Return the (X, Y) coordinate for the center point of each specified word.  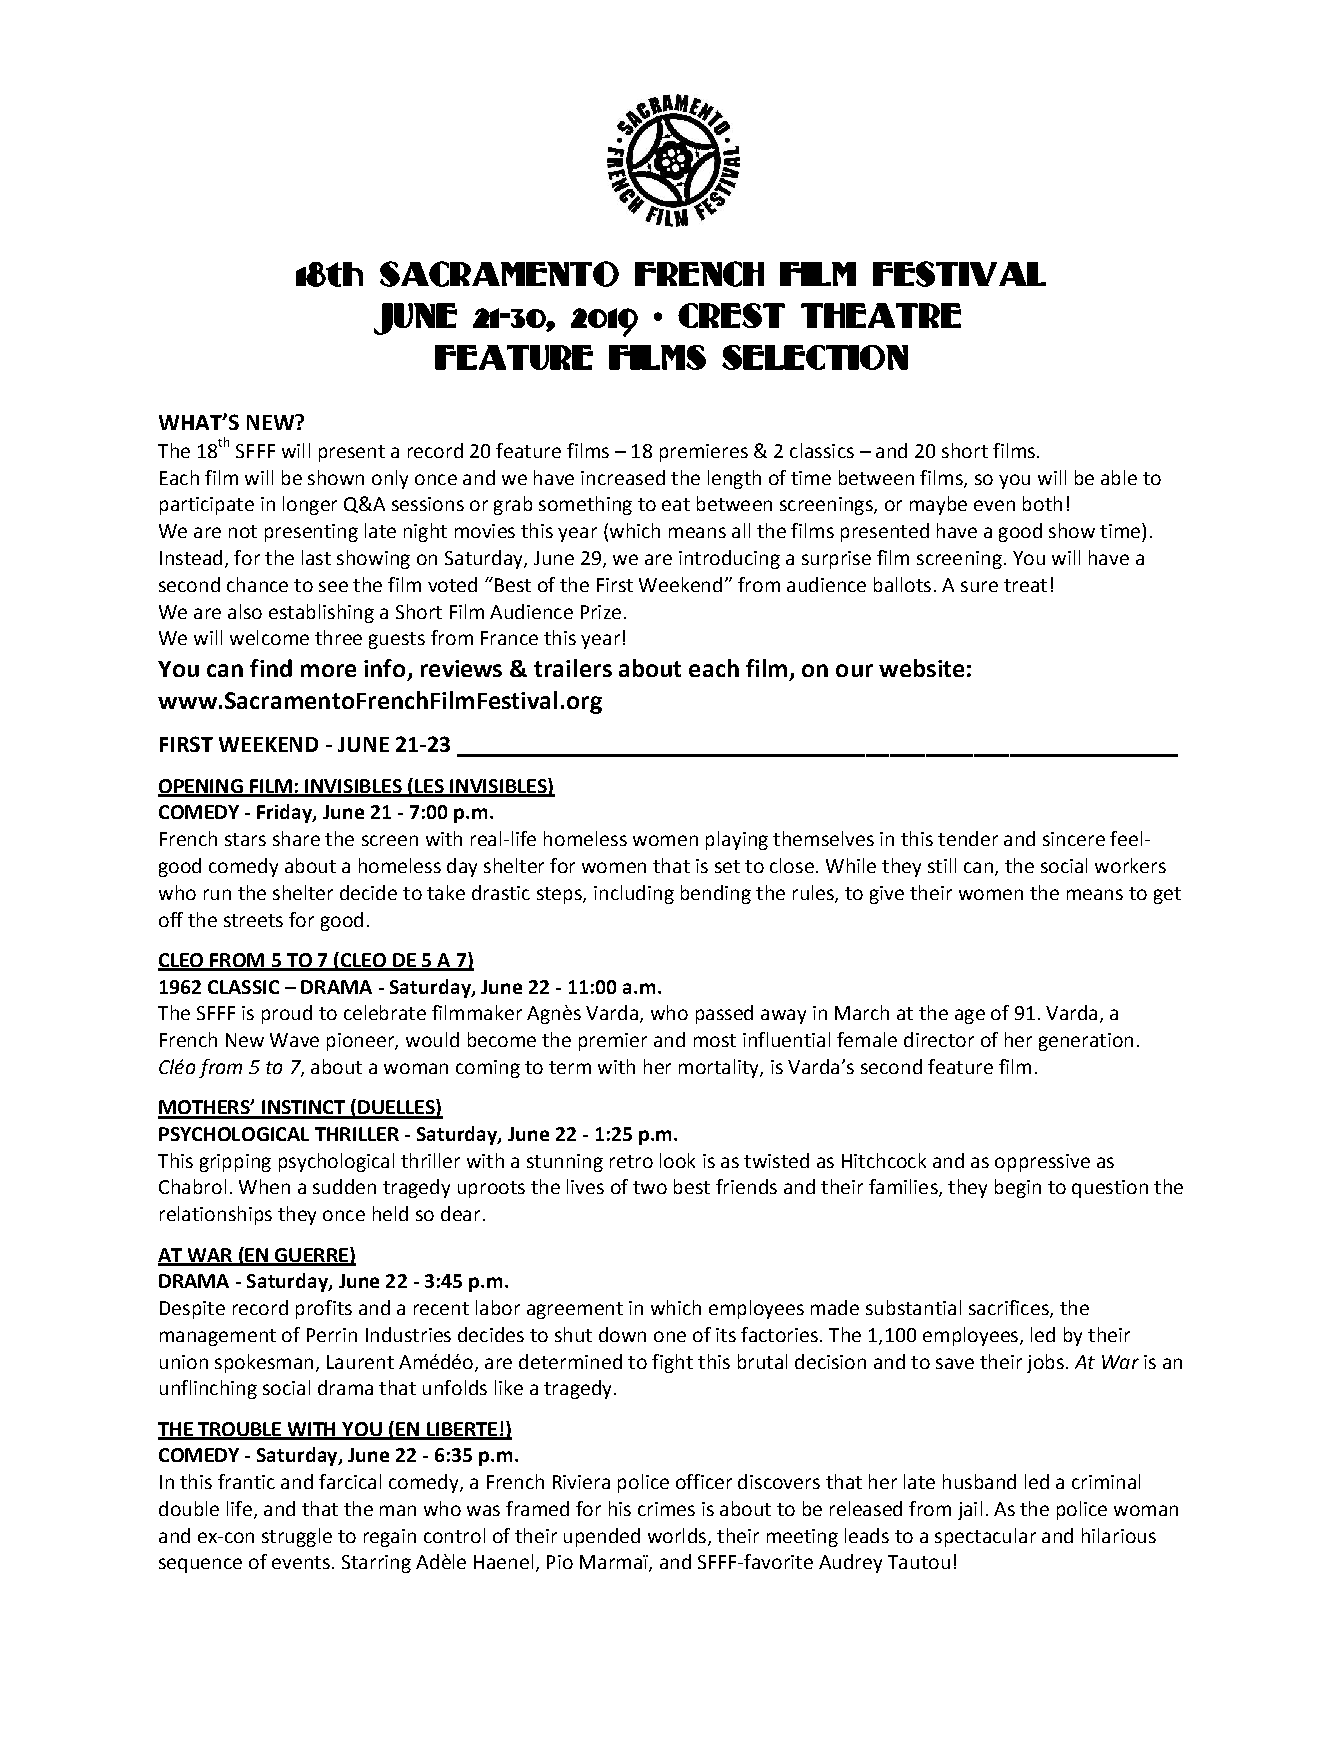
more (328, 670)
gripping (235, 1163)
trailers (573, 668)
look (677, 1160)
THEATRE (881, 315)
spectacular (985, 1537)
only (390, 479)
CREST (731, 315)
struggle (297, 1537)
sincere (1074, 839)
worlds (677, 1535)
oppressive (1042, 1163)
